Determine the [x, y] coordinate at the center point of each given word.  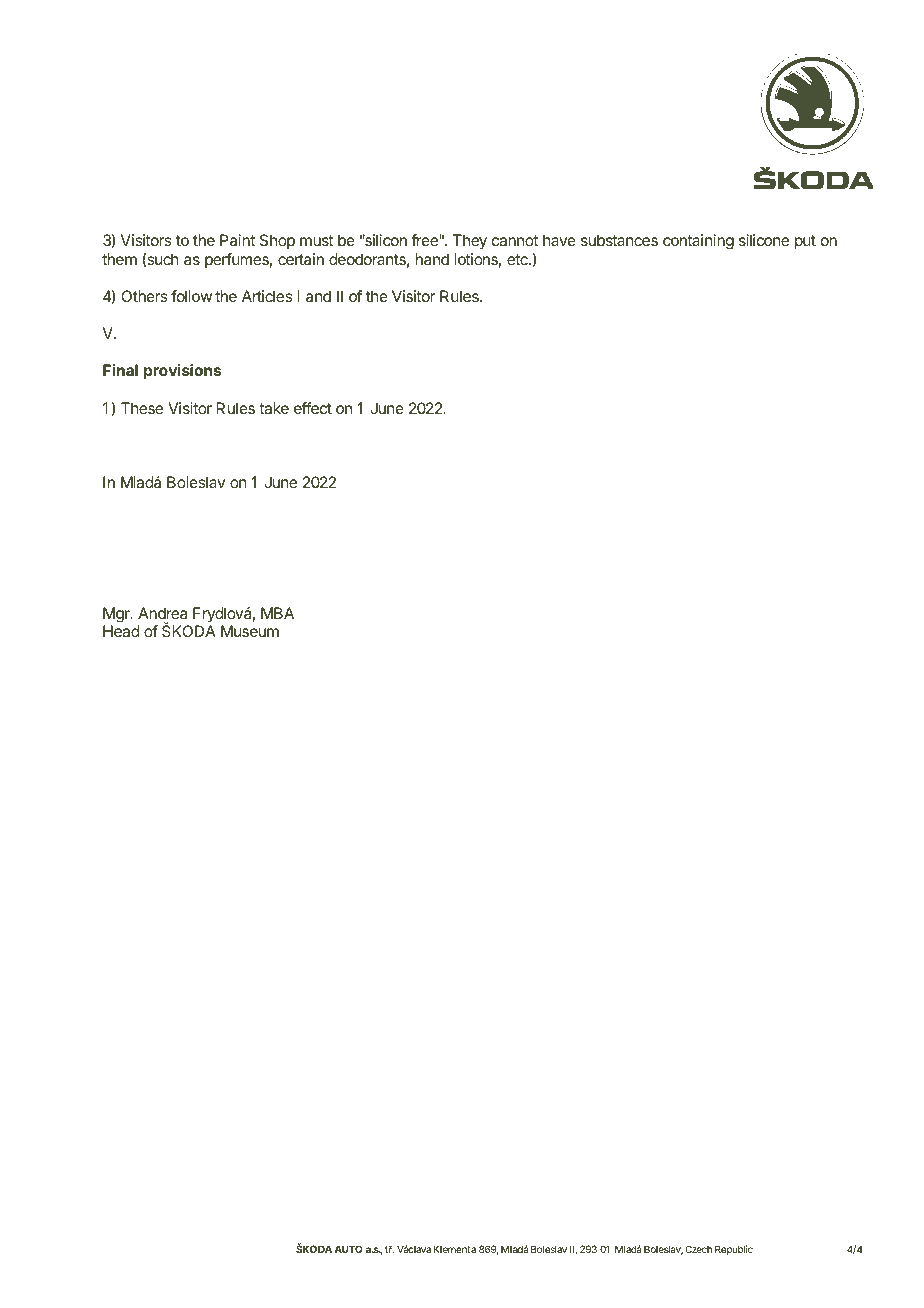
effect [313, 408]
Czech [698, 1249]
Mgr [117, 615]
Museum [250, 631]
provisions [182, 372]
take [274, 408]
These [142, 408]
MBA [277, 613]
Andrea [162, 613]
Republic [734, 1250]
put [805, 242]
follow [191, 296]
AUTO [349, 1249]
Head [121, 631]
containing [698, 242]
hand [432, 259]
